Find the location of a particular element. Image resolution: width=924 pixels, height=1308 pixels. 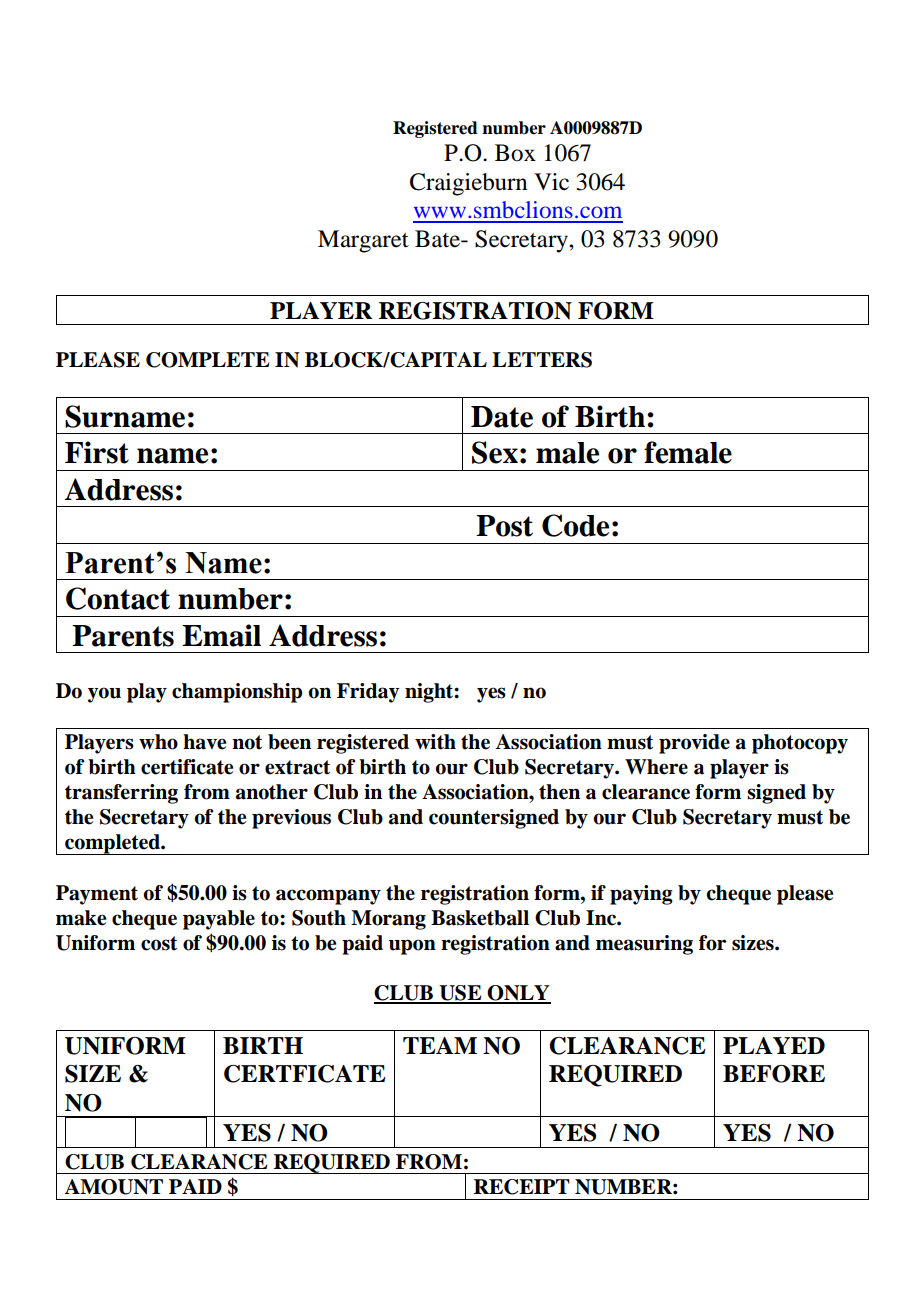

AMOUNT is located at coordinates (114, 1187).
